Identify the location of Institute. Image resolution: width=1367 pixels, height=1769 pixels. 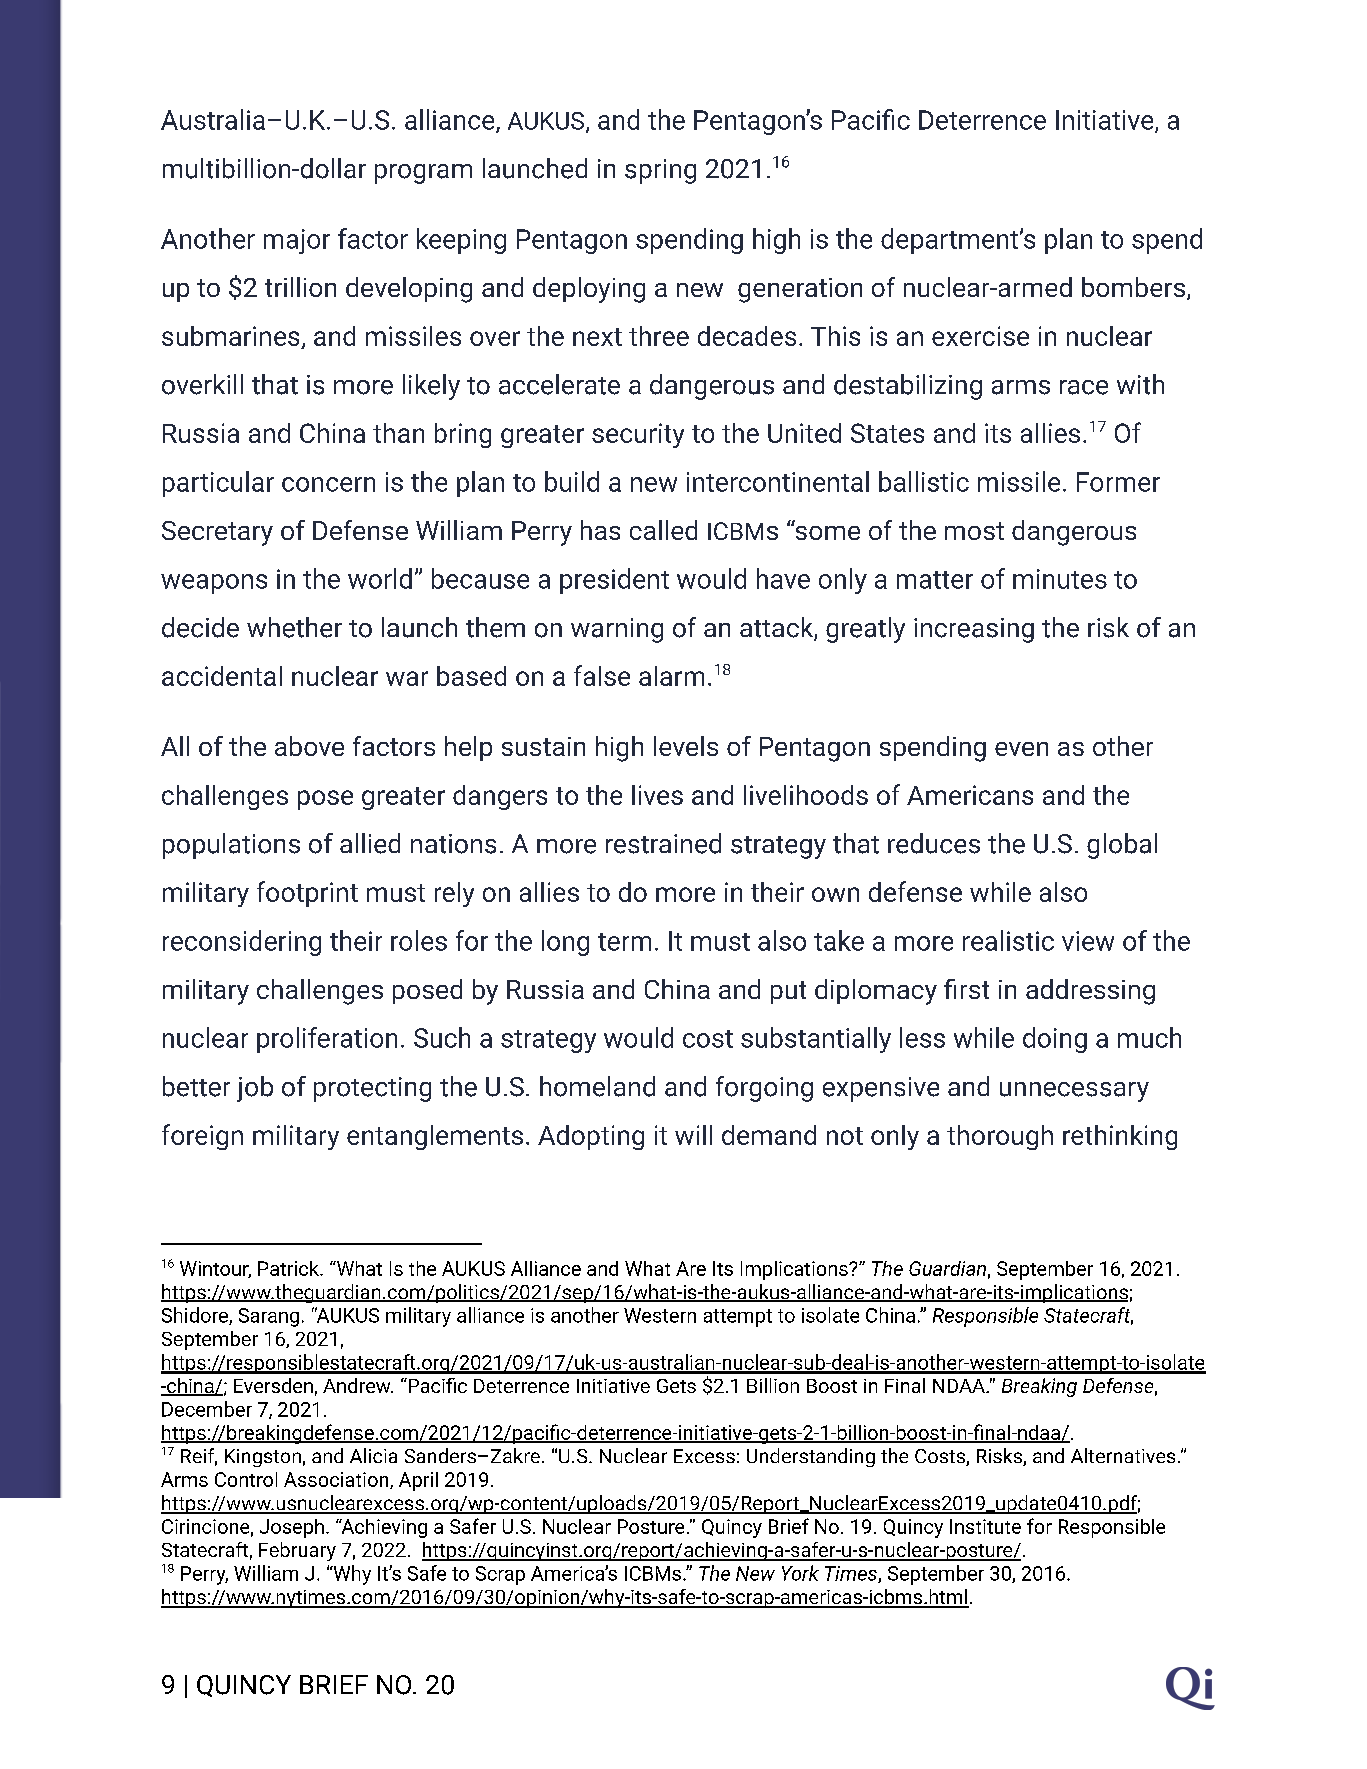
(985, 1526).
